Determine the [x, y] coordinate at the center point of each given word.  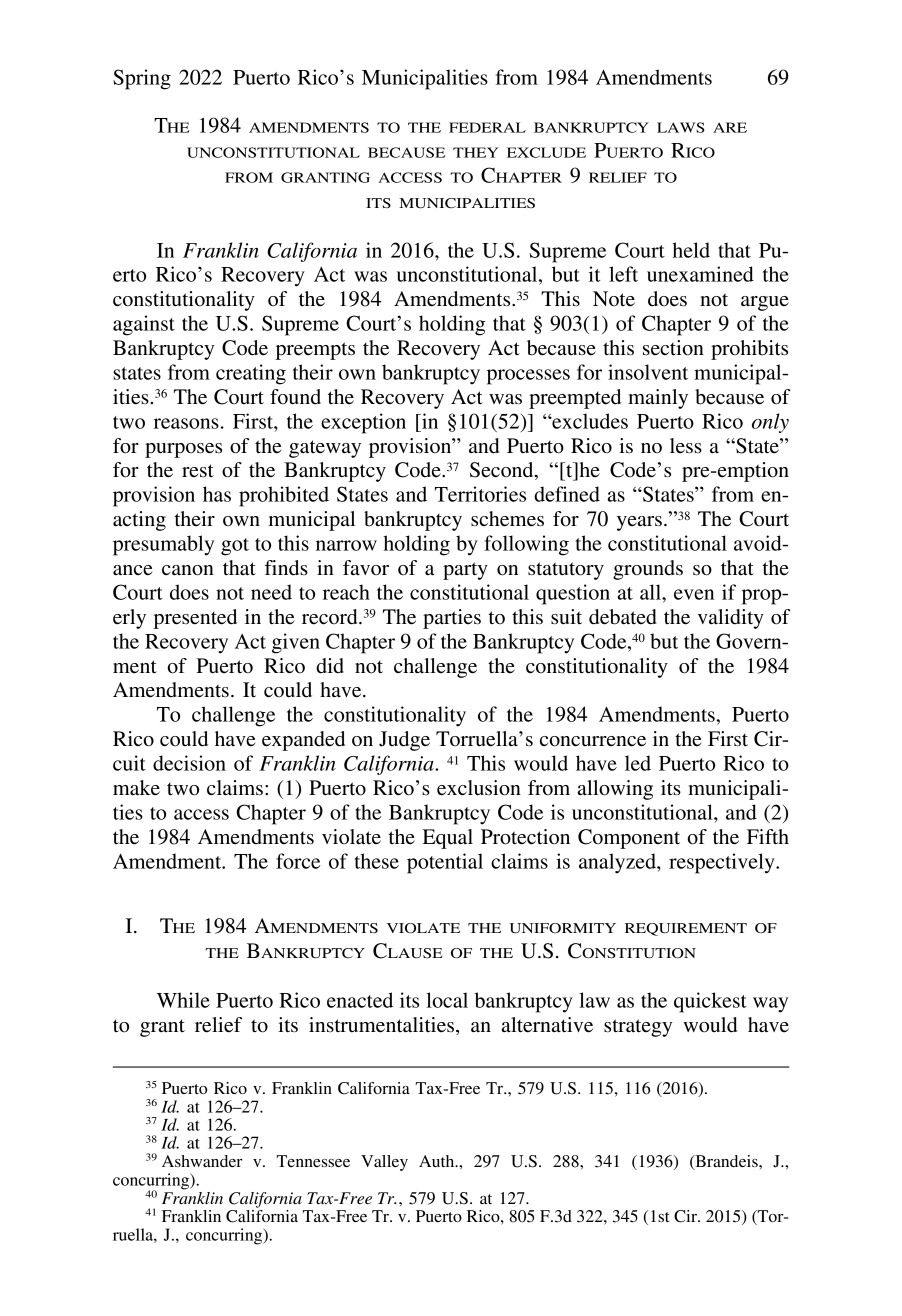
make [136, 788]
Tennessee [313, 1161]
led [638, 763]
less [686, 446]
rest [198, 471]
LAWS [680, 127]
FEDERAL [487, 127]
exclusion [479, 788]
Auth [438, 1161]
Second [503, 471]
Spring [142, 79]
